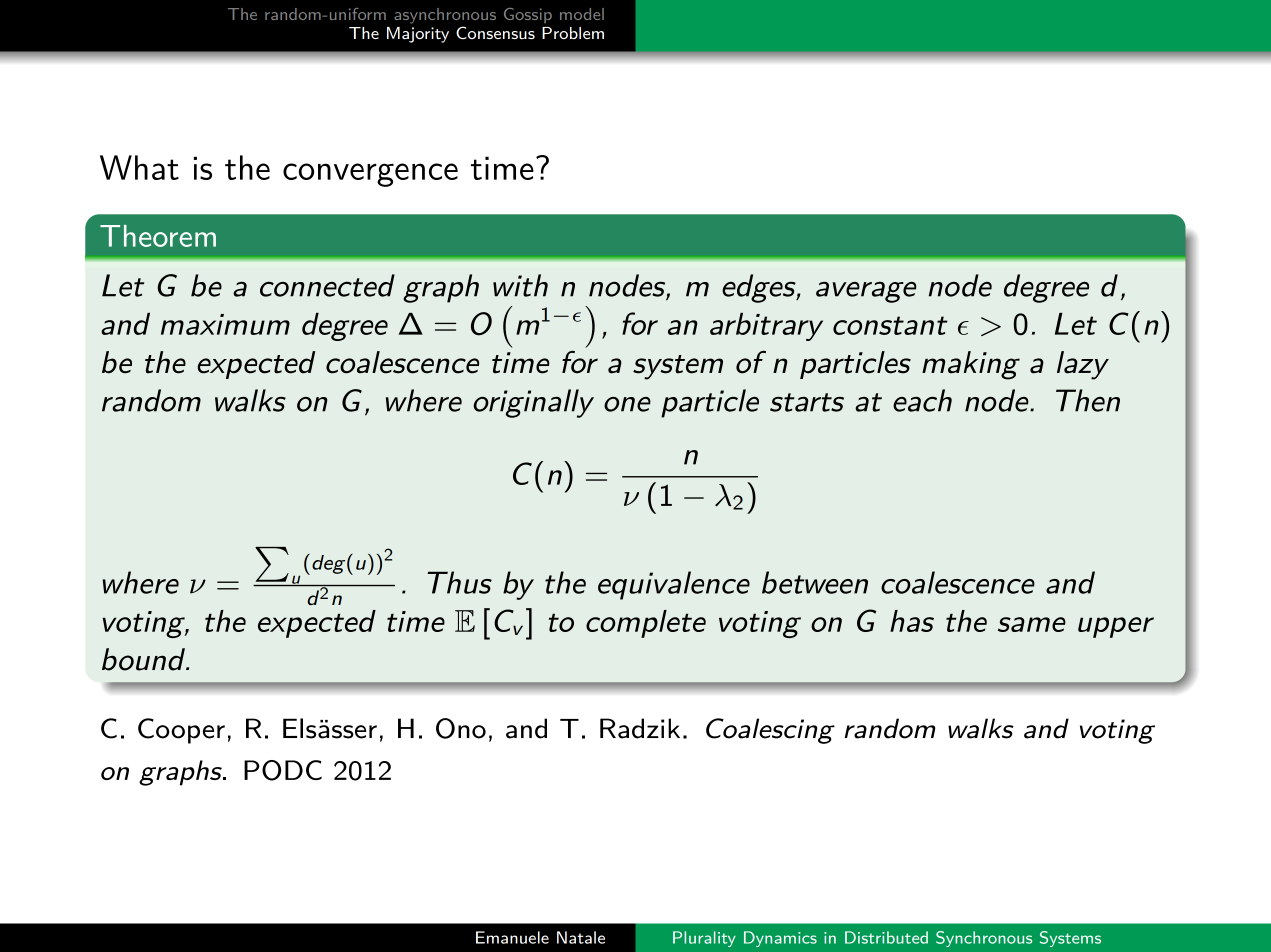 The image size is (1271, 952). What do you see at coordinates (582, 14) in the page?
I see `model` at bounding box center [582, 14].
